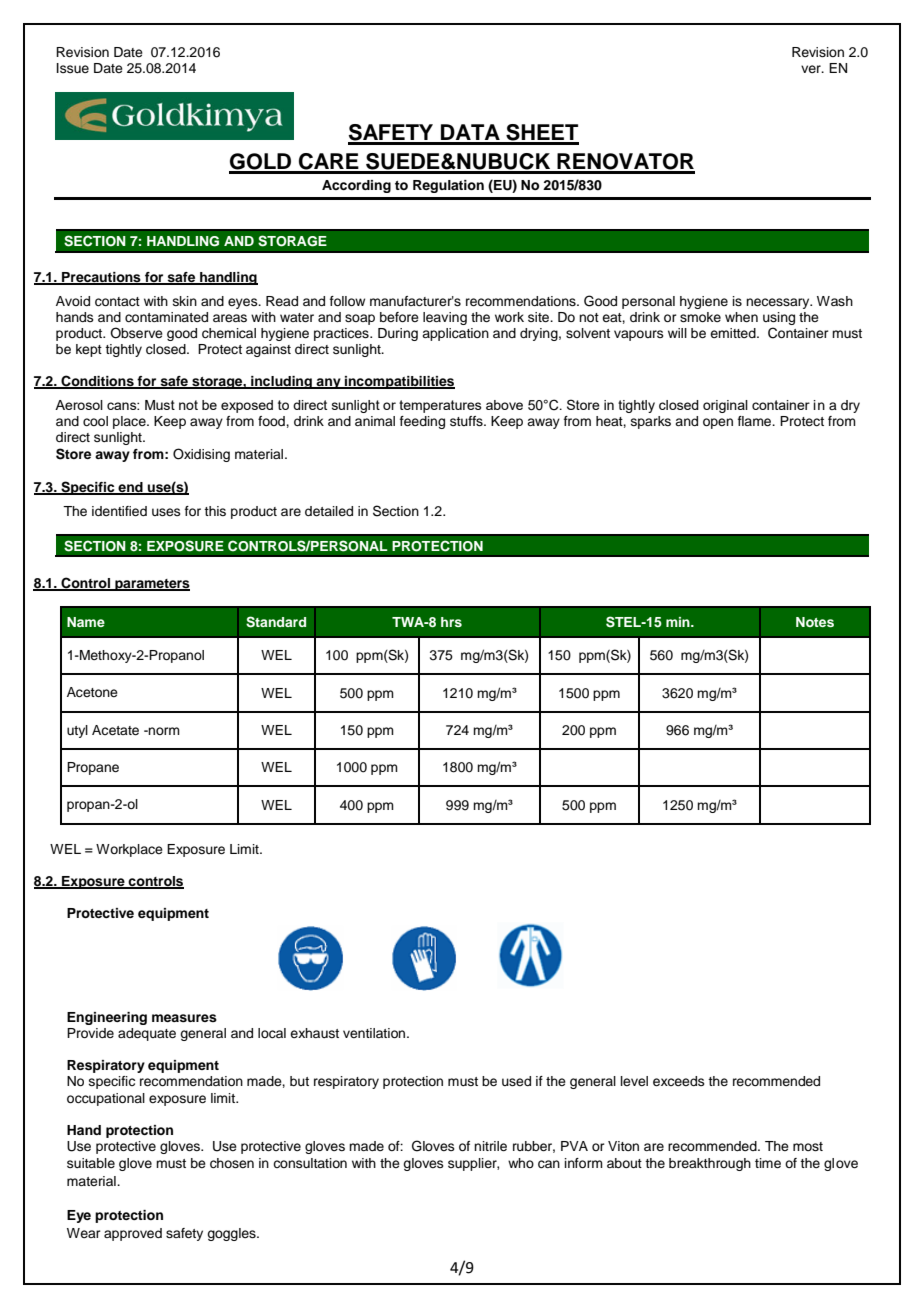  What do you see at coordinates (133, 1234) in the document?
I see `approved` at bounding box center [133, 1234].
